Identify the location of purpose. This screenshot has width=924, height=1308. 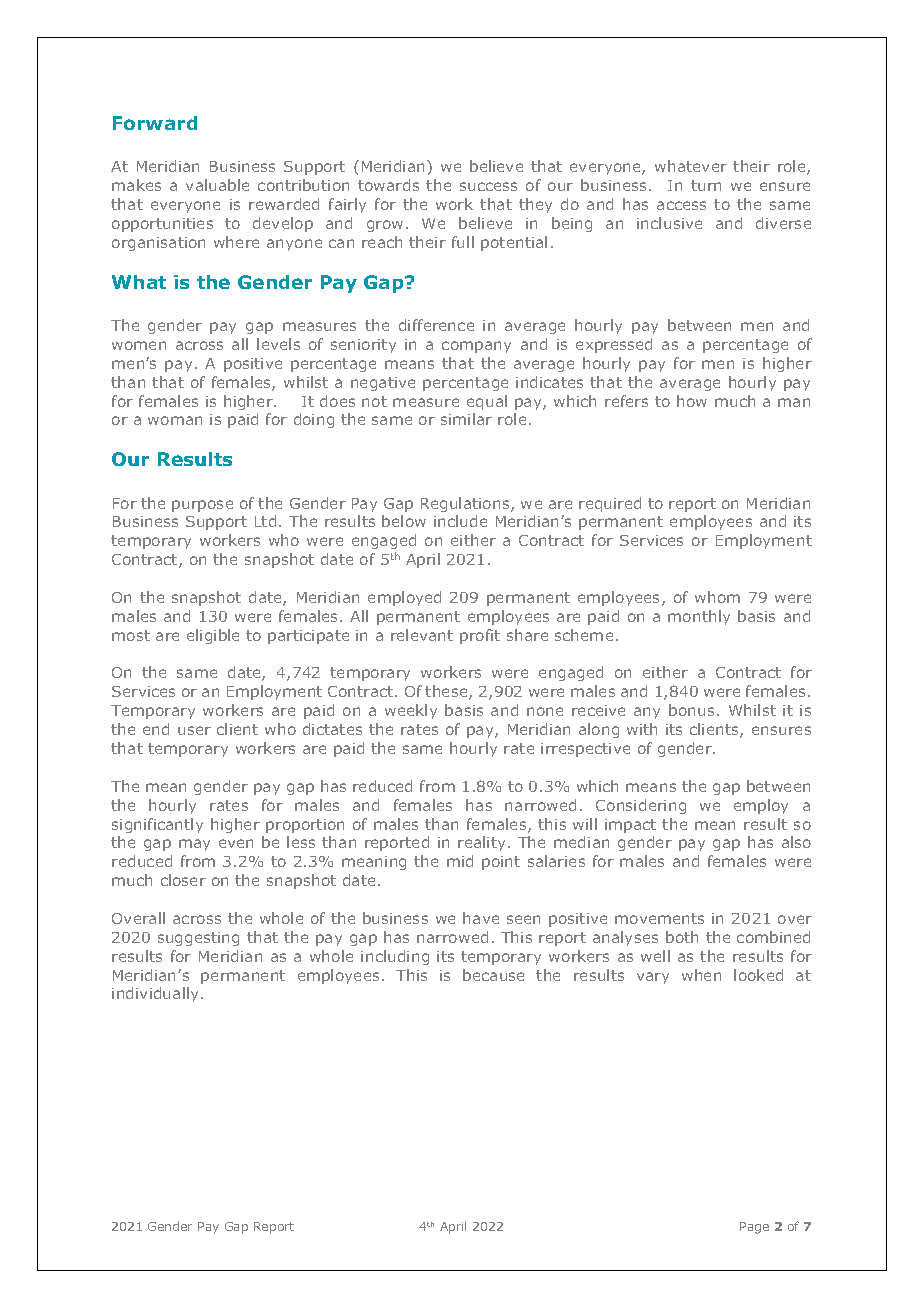
(202, 506).
